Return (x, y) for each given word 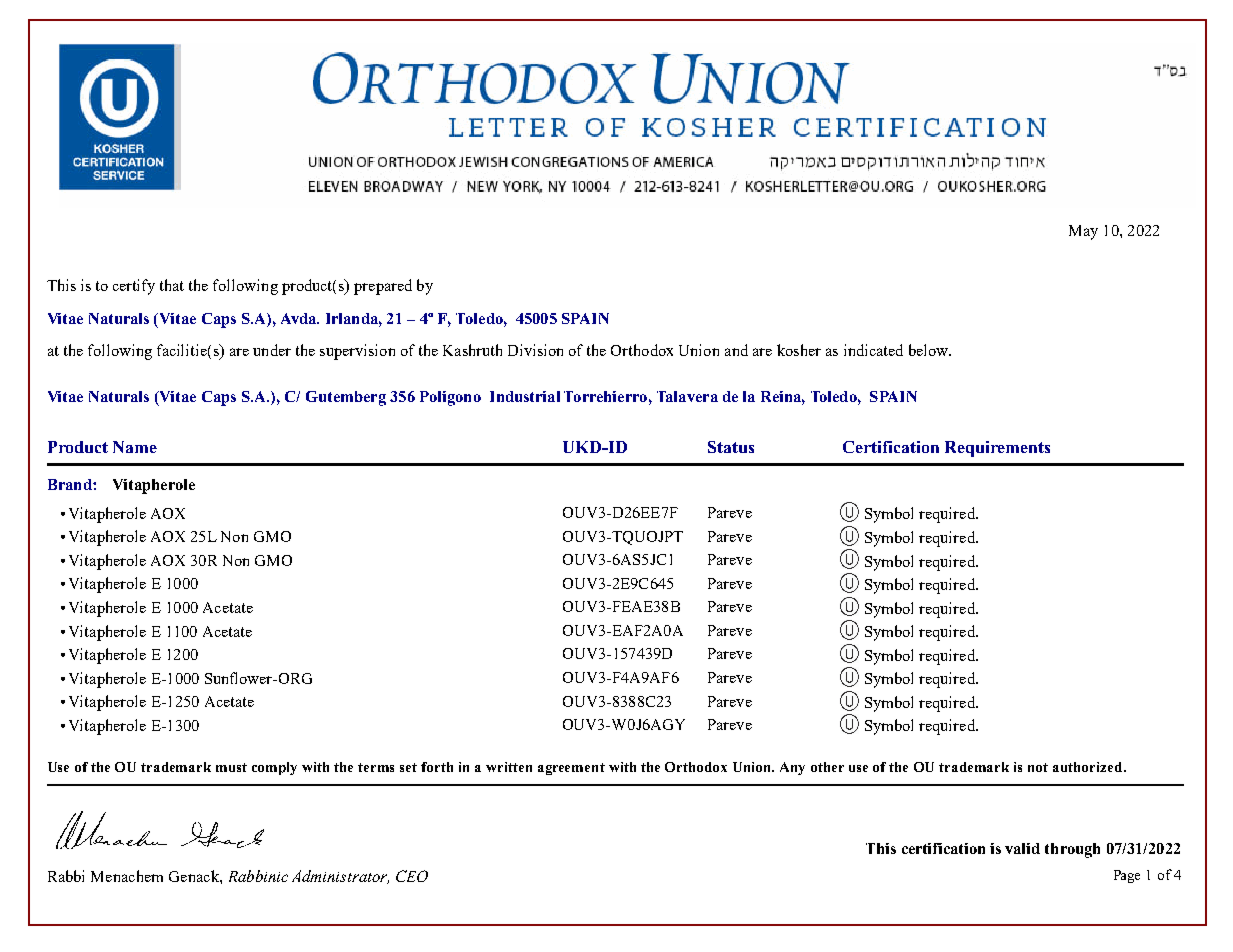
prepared (383, 287)
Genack (195, 876)
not (1038, 767)
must (231, 767)
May (1083, 232)
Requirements (997, 449)
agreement (571, 769)
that (172, 285)
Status (731, 447)
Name (135, 447)
